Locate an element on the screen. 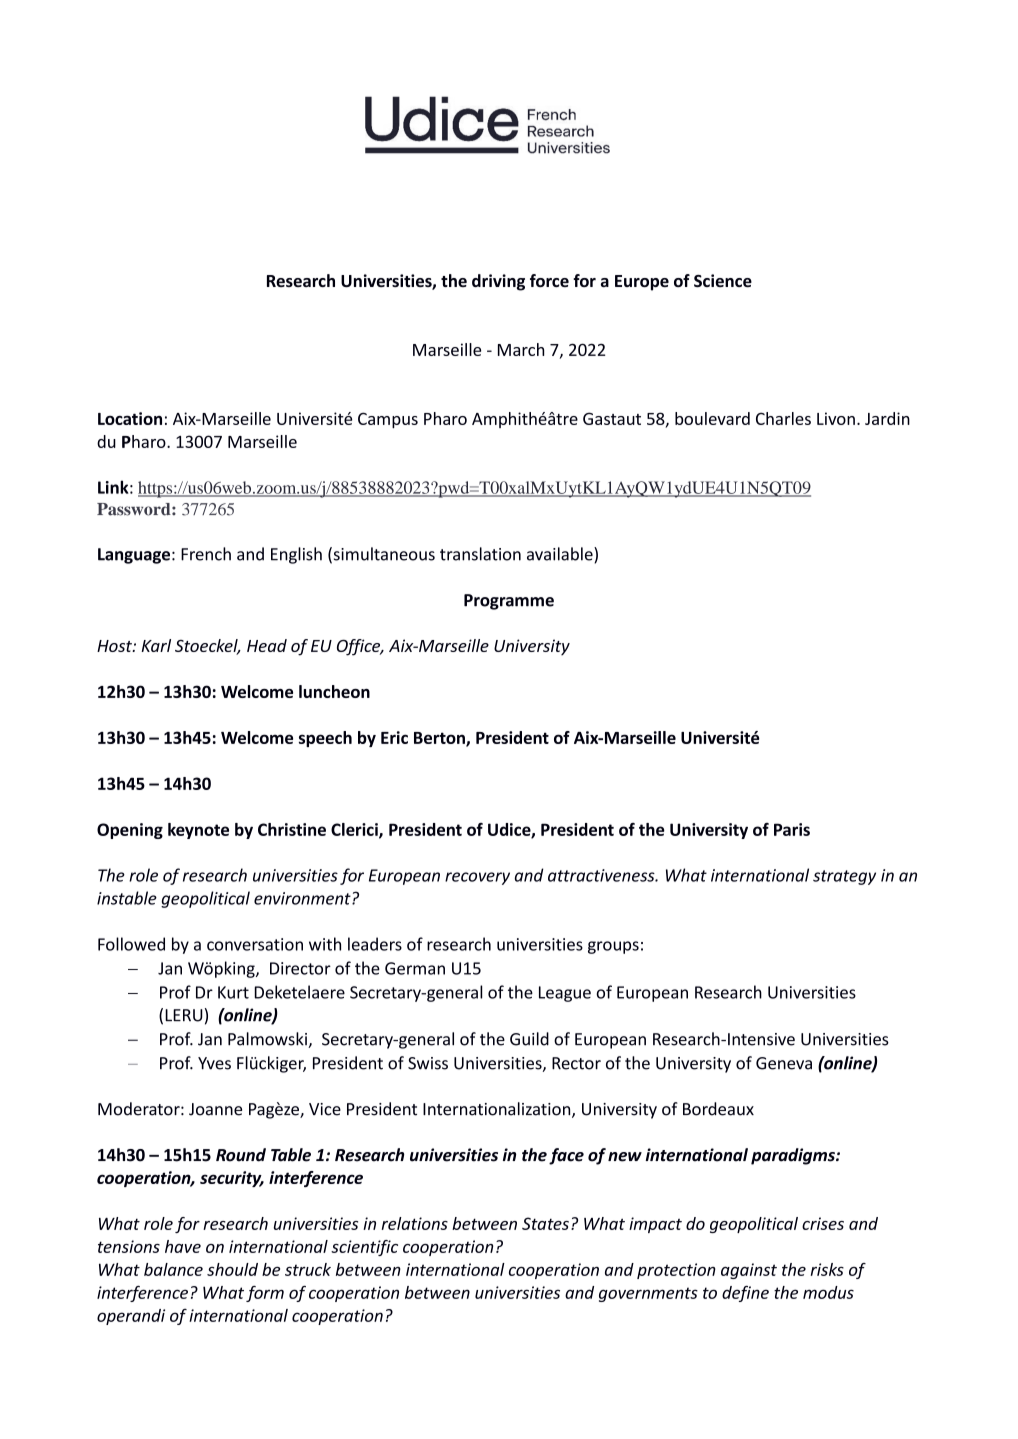 The image size is (1018, 1439). driving is located at coordinates (498, 282).
